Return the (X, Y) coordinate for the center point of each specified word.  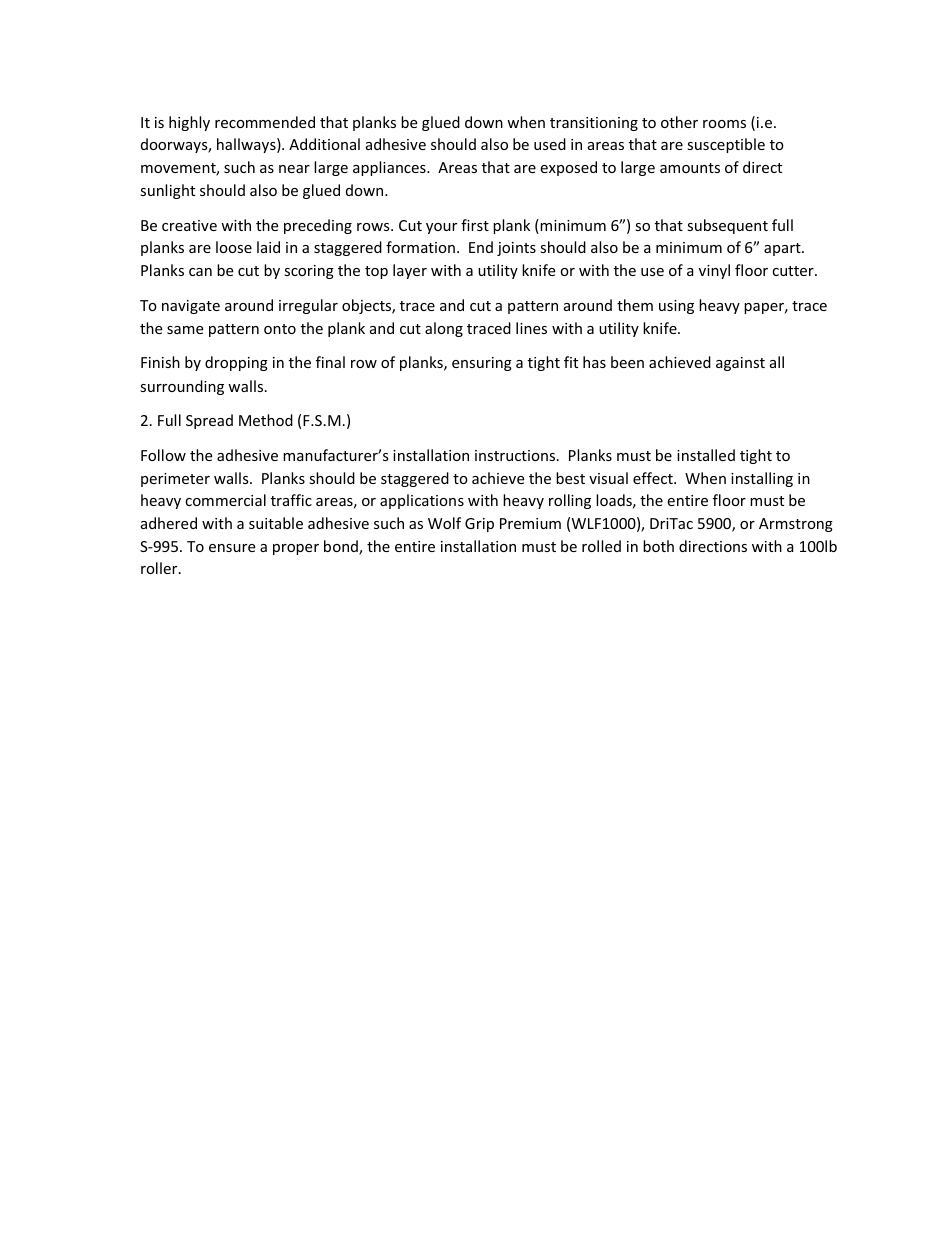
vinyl (714, 271)
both (658, 546)
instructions (516, 455)
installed (706, 455)
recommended (265, 122)
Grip (479, 525)
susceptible (726, 145)
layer (410, 271)
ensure (232, 548)
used (550, 144)
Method (266, 420)
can (200, 272)
